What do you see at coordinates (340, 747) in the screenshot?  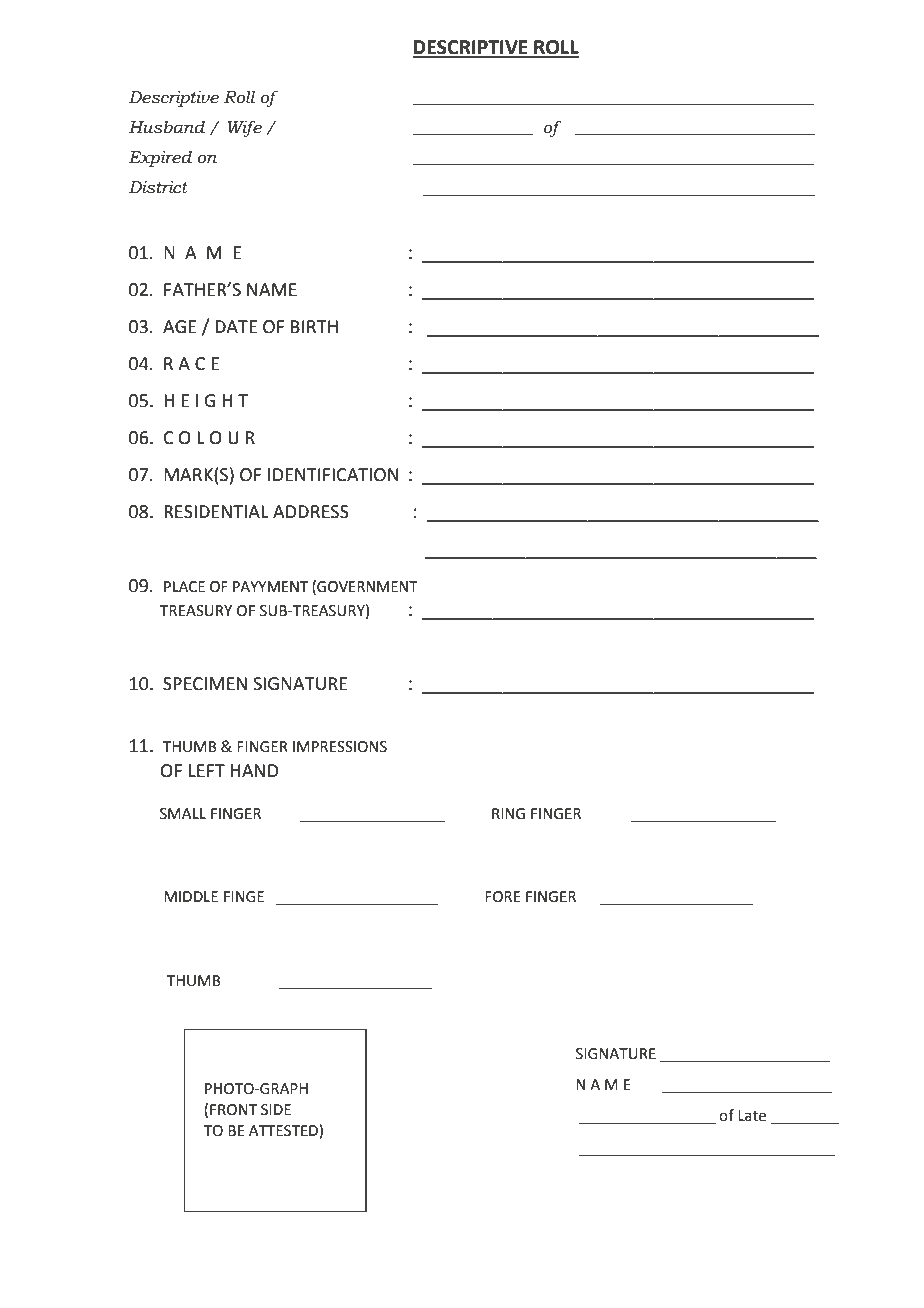 I see `IMPRESSIONS` at bounding box center [340, 747].
